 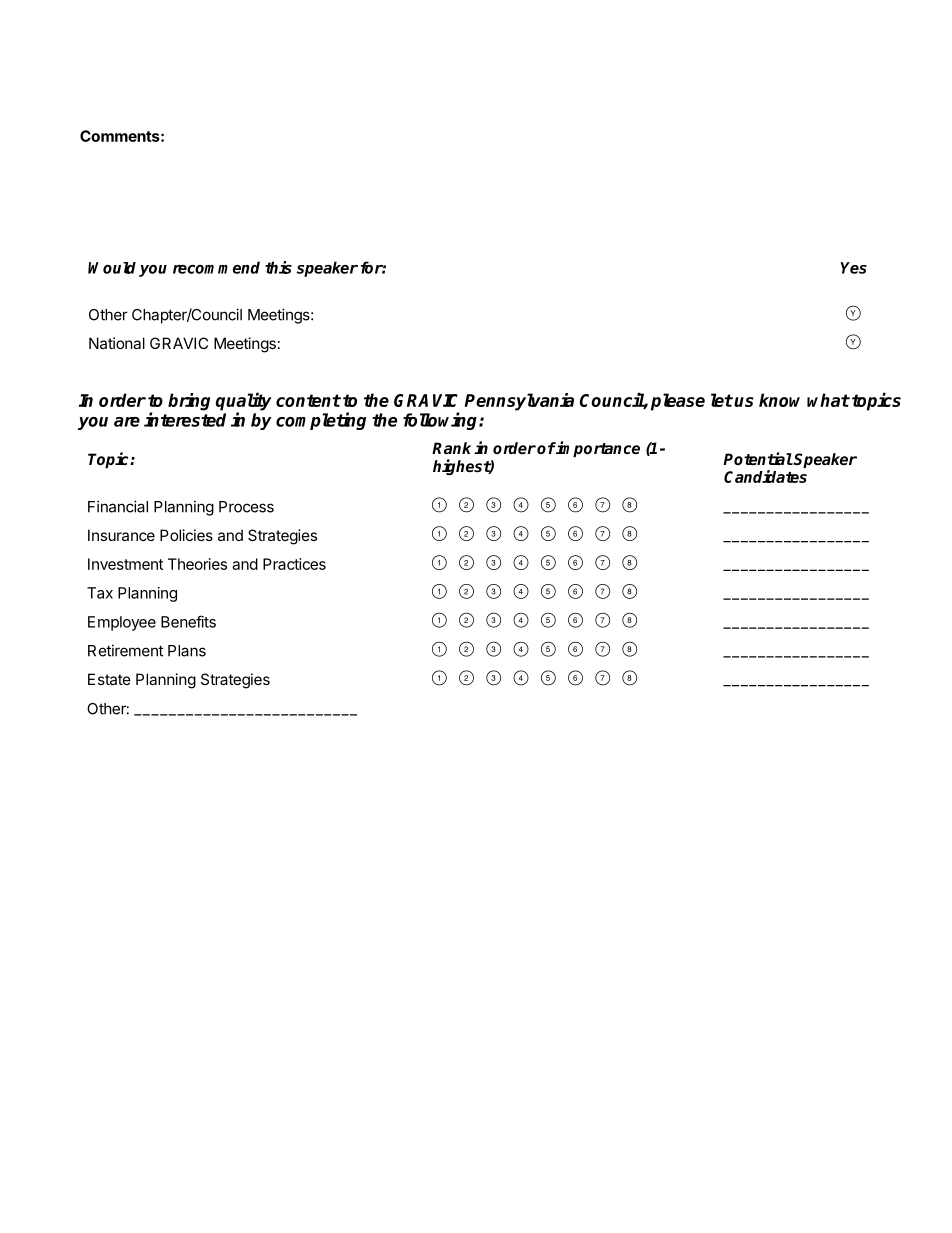 I want to click on Benefits, so click(x=188, y=621).
